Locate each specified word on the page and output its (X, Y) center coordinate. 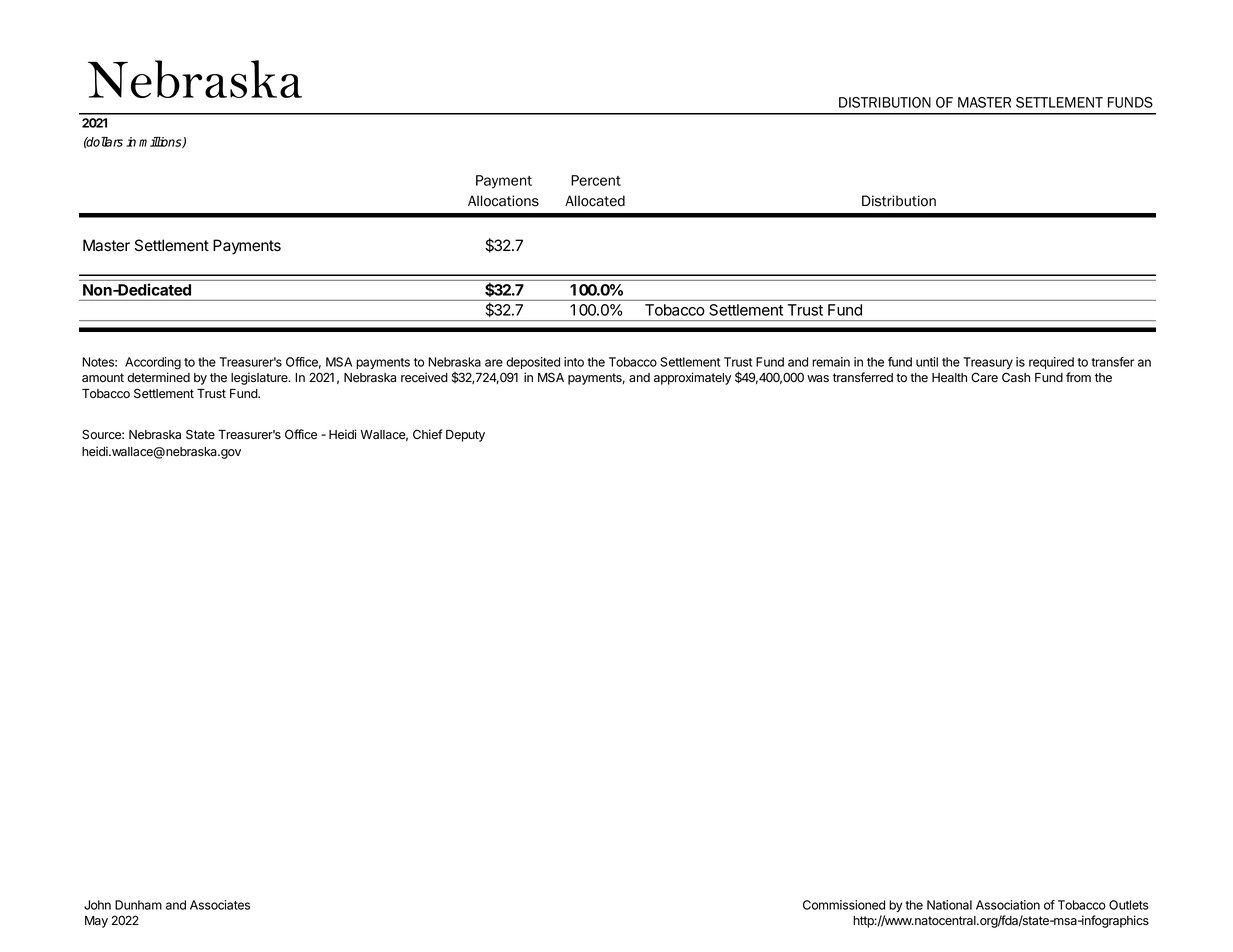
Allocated (595, 201)
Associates (220, 905)
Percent (596, 180)
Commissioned (844, 905)
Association (1008, 905)
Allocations (503, 201)
